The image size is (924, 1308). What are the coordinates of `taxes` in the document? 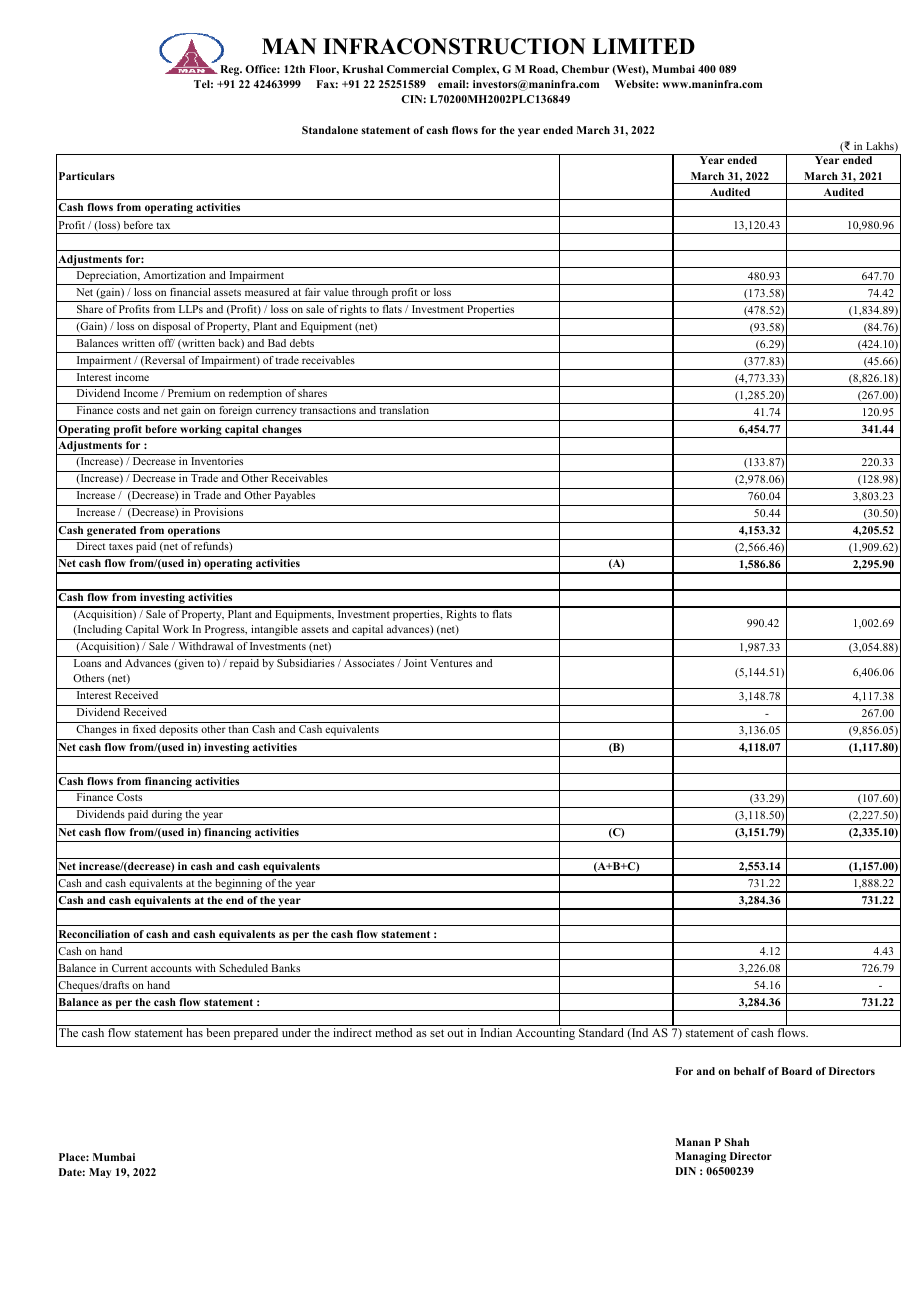 It's located at (121, 546).
